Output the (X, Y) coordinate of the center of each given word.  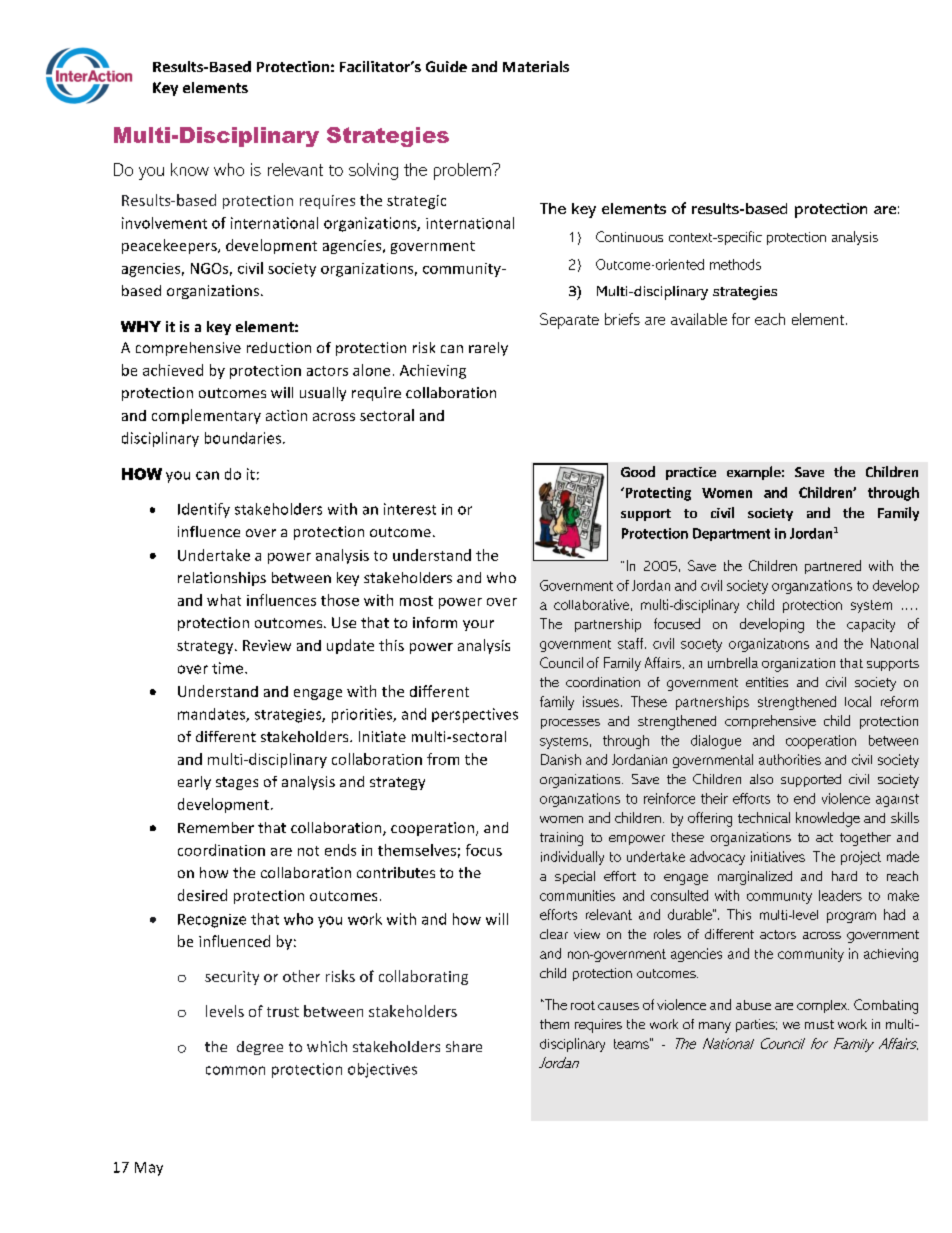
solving (373, 171)
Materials (536, 66)
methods (735, 264)
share (464, 1046)
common (235, 1070)
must (819, 1024)
